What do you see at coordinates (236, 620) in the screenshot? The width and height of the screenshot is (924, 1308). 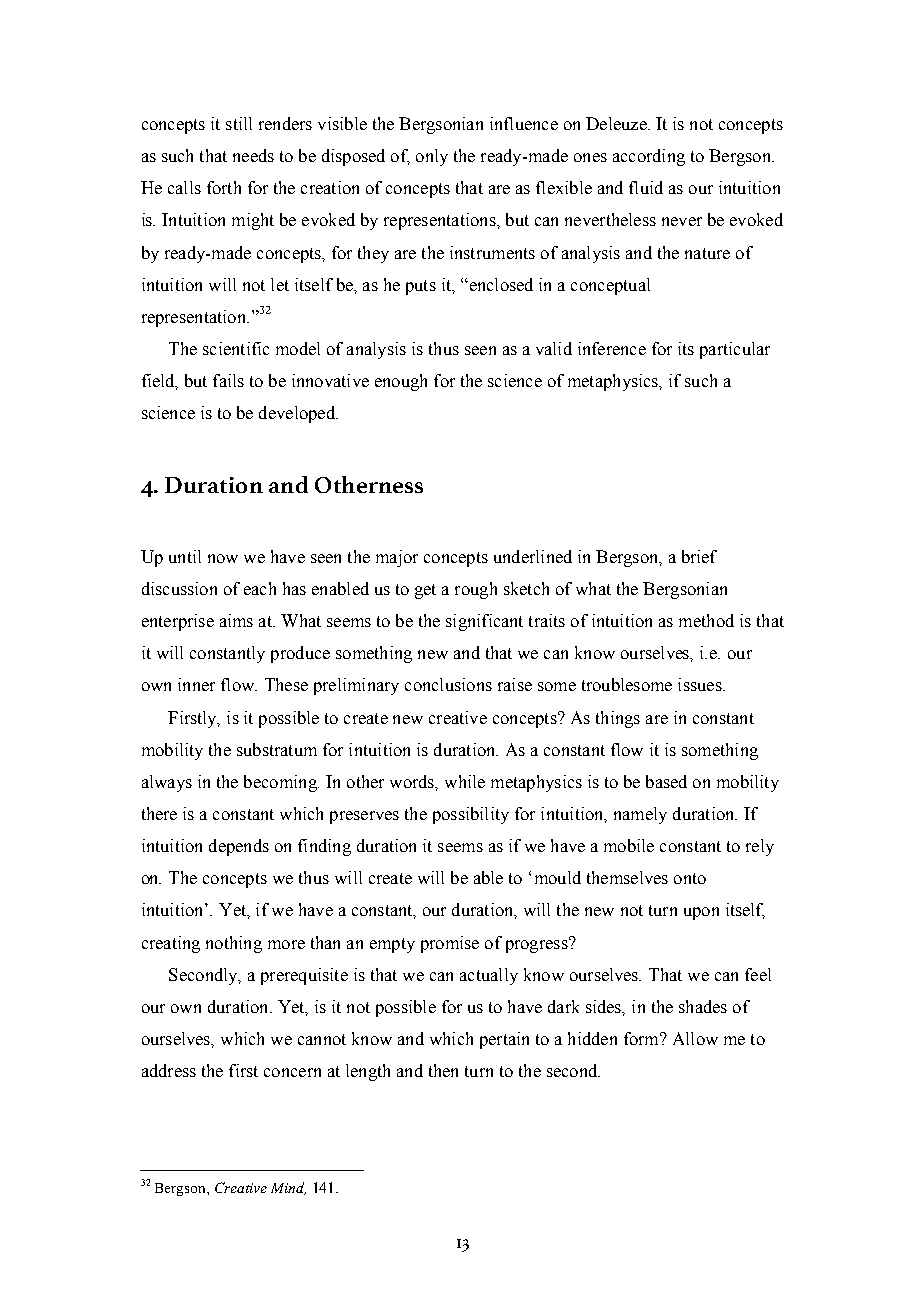 I see `aims` at bounding box center [236, 620].
